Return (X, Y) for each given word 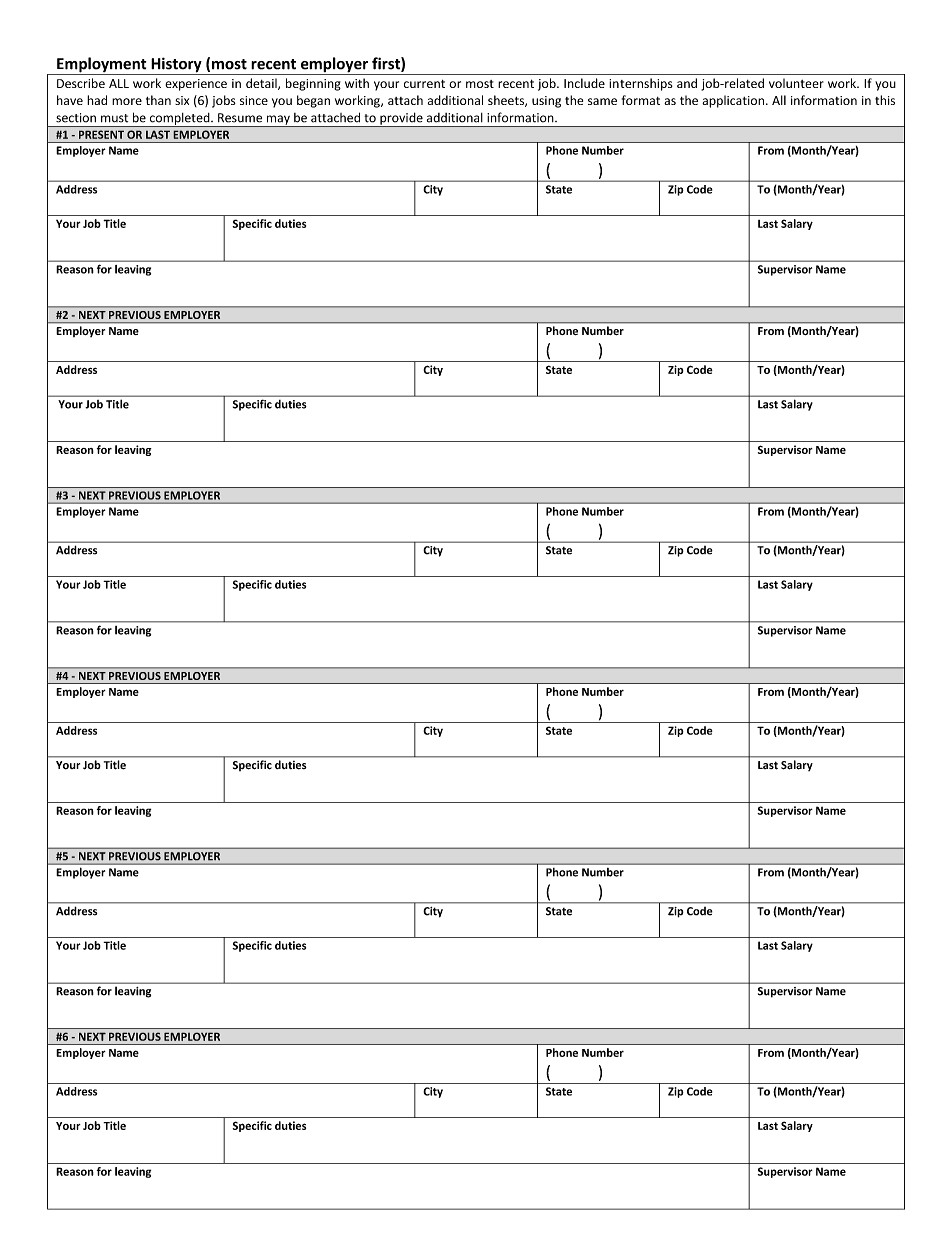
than (158, 100)
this (885, 100)
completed (179, 120)
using (546, 102)
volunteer (796, 83)
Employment (102, 66)
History (176, 66)
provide (401, 120)
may (278, 121)
